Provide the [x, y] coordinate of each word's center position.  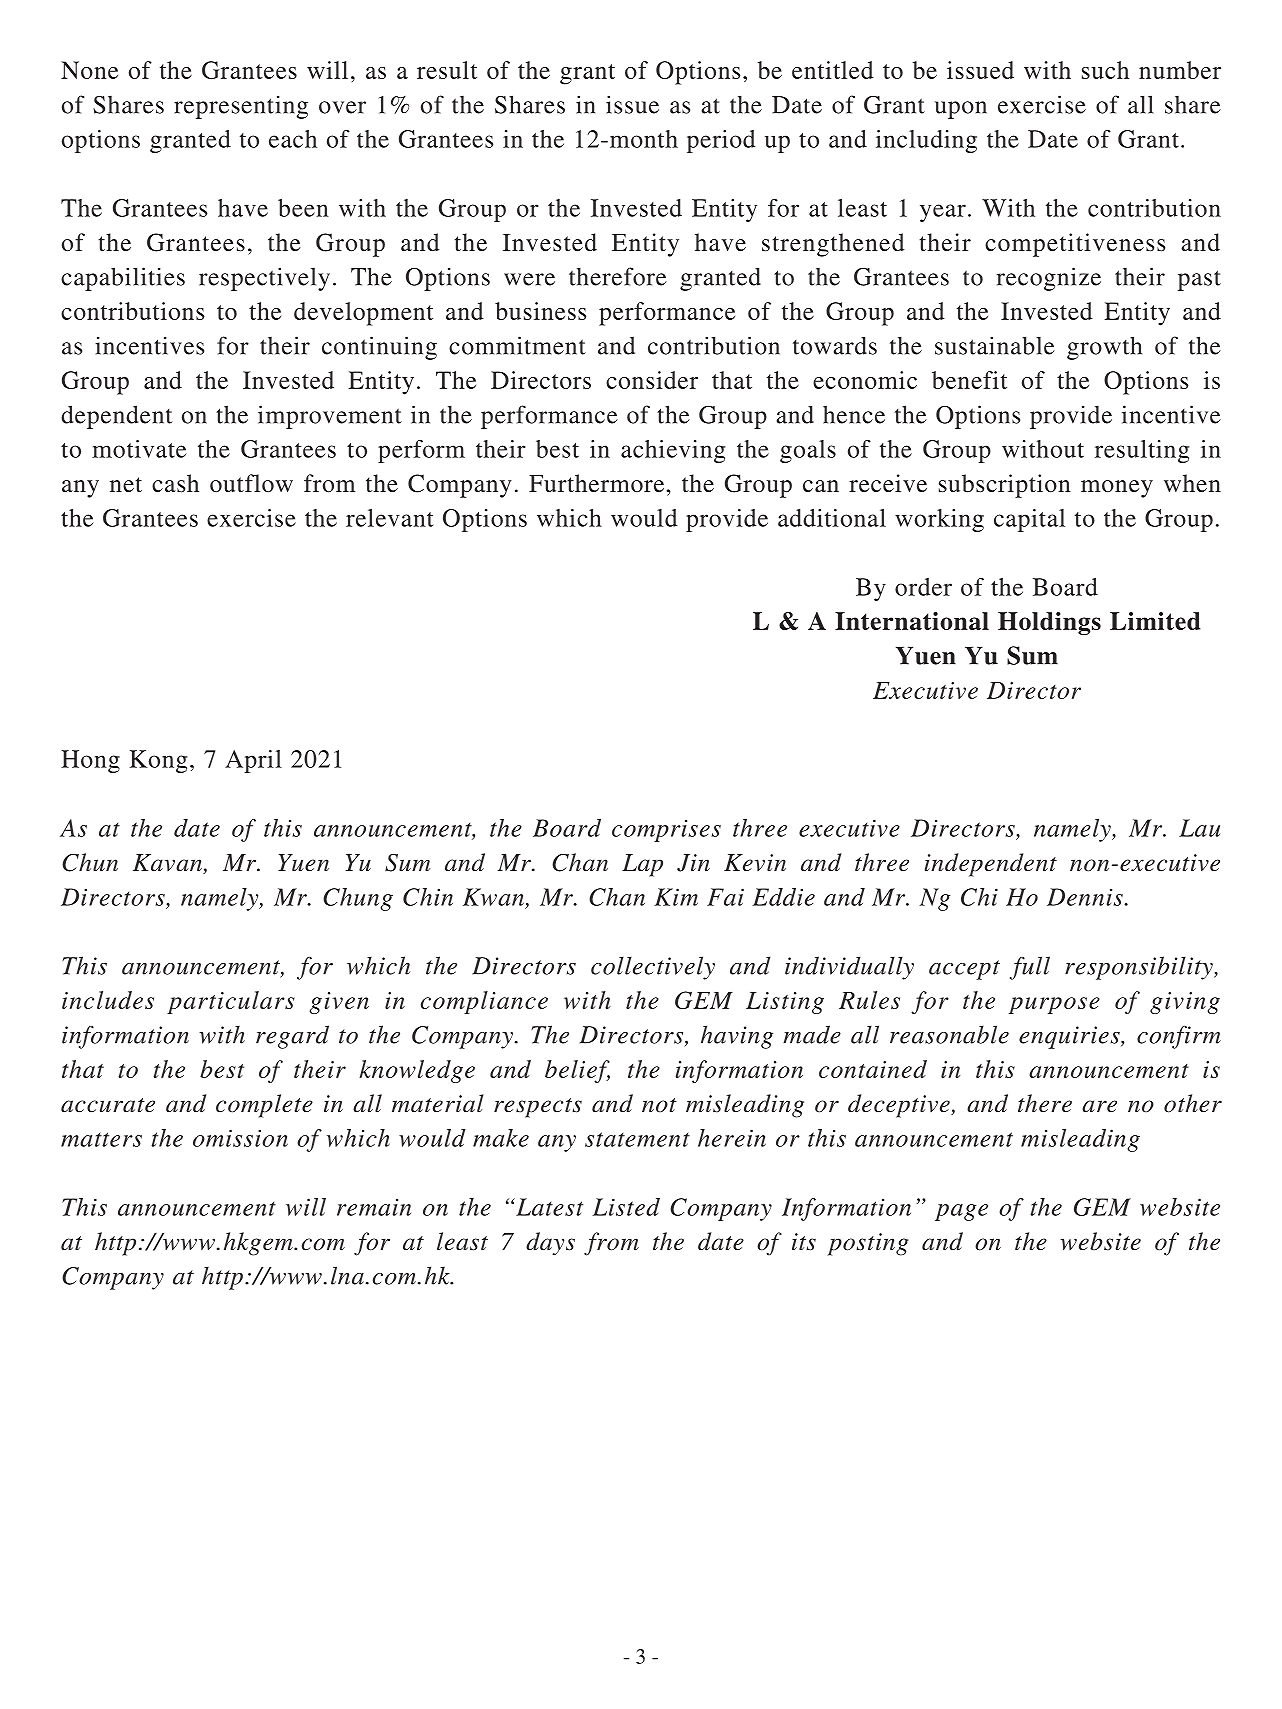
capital [1029, 520]
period [721, 141]
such [1105, 70]
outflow [251, 483]
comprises [666, 831]
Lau [1199, 828]
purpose [1054, 1005]
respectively [264, 279]
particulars [231, 1002]
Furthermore [596, 483]
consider [652, 380]
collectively [653, 968]
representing [241, 107]
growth [1104, 348]
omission [240, 1138]
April [253, 761]
